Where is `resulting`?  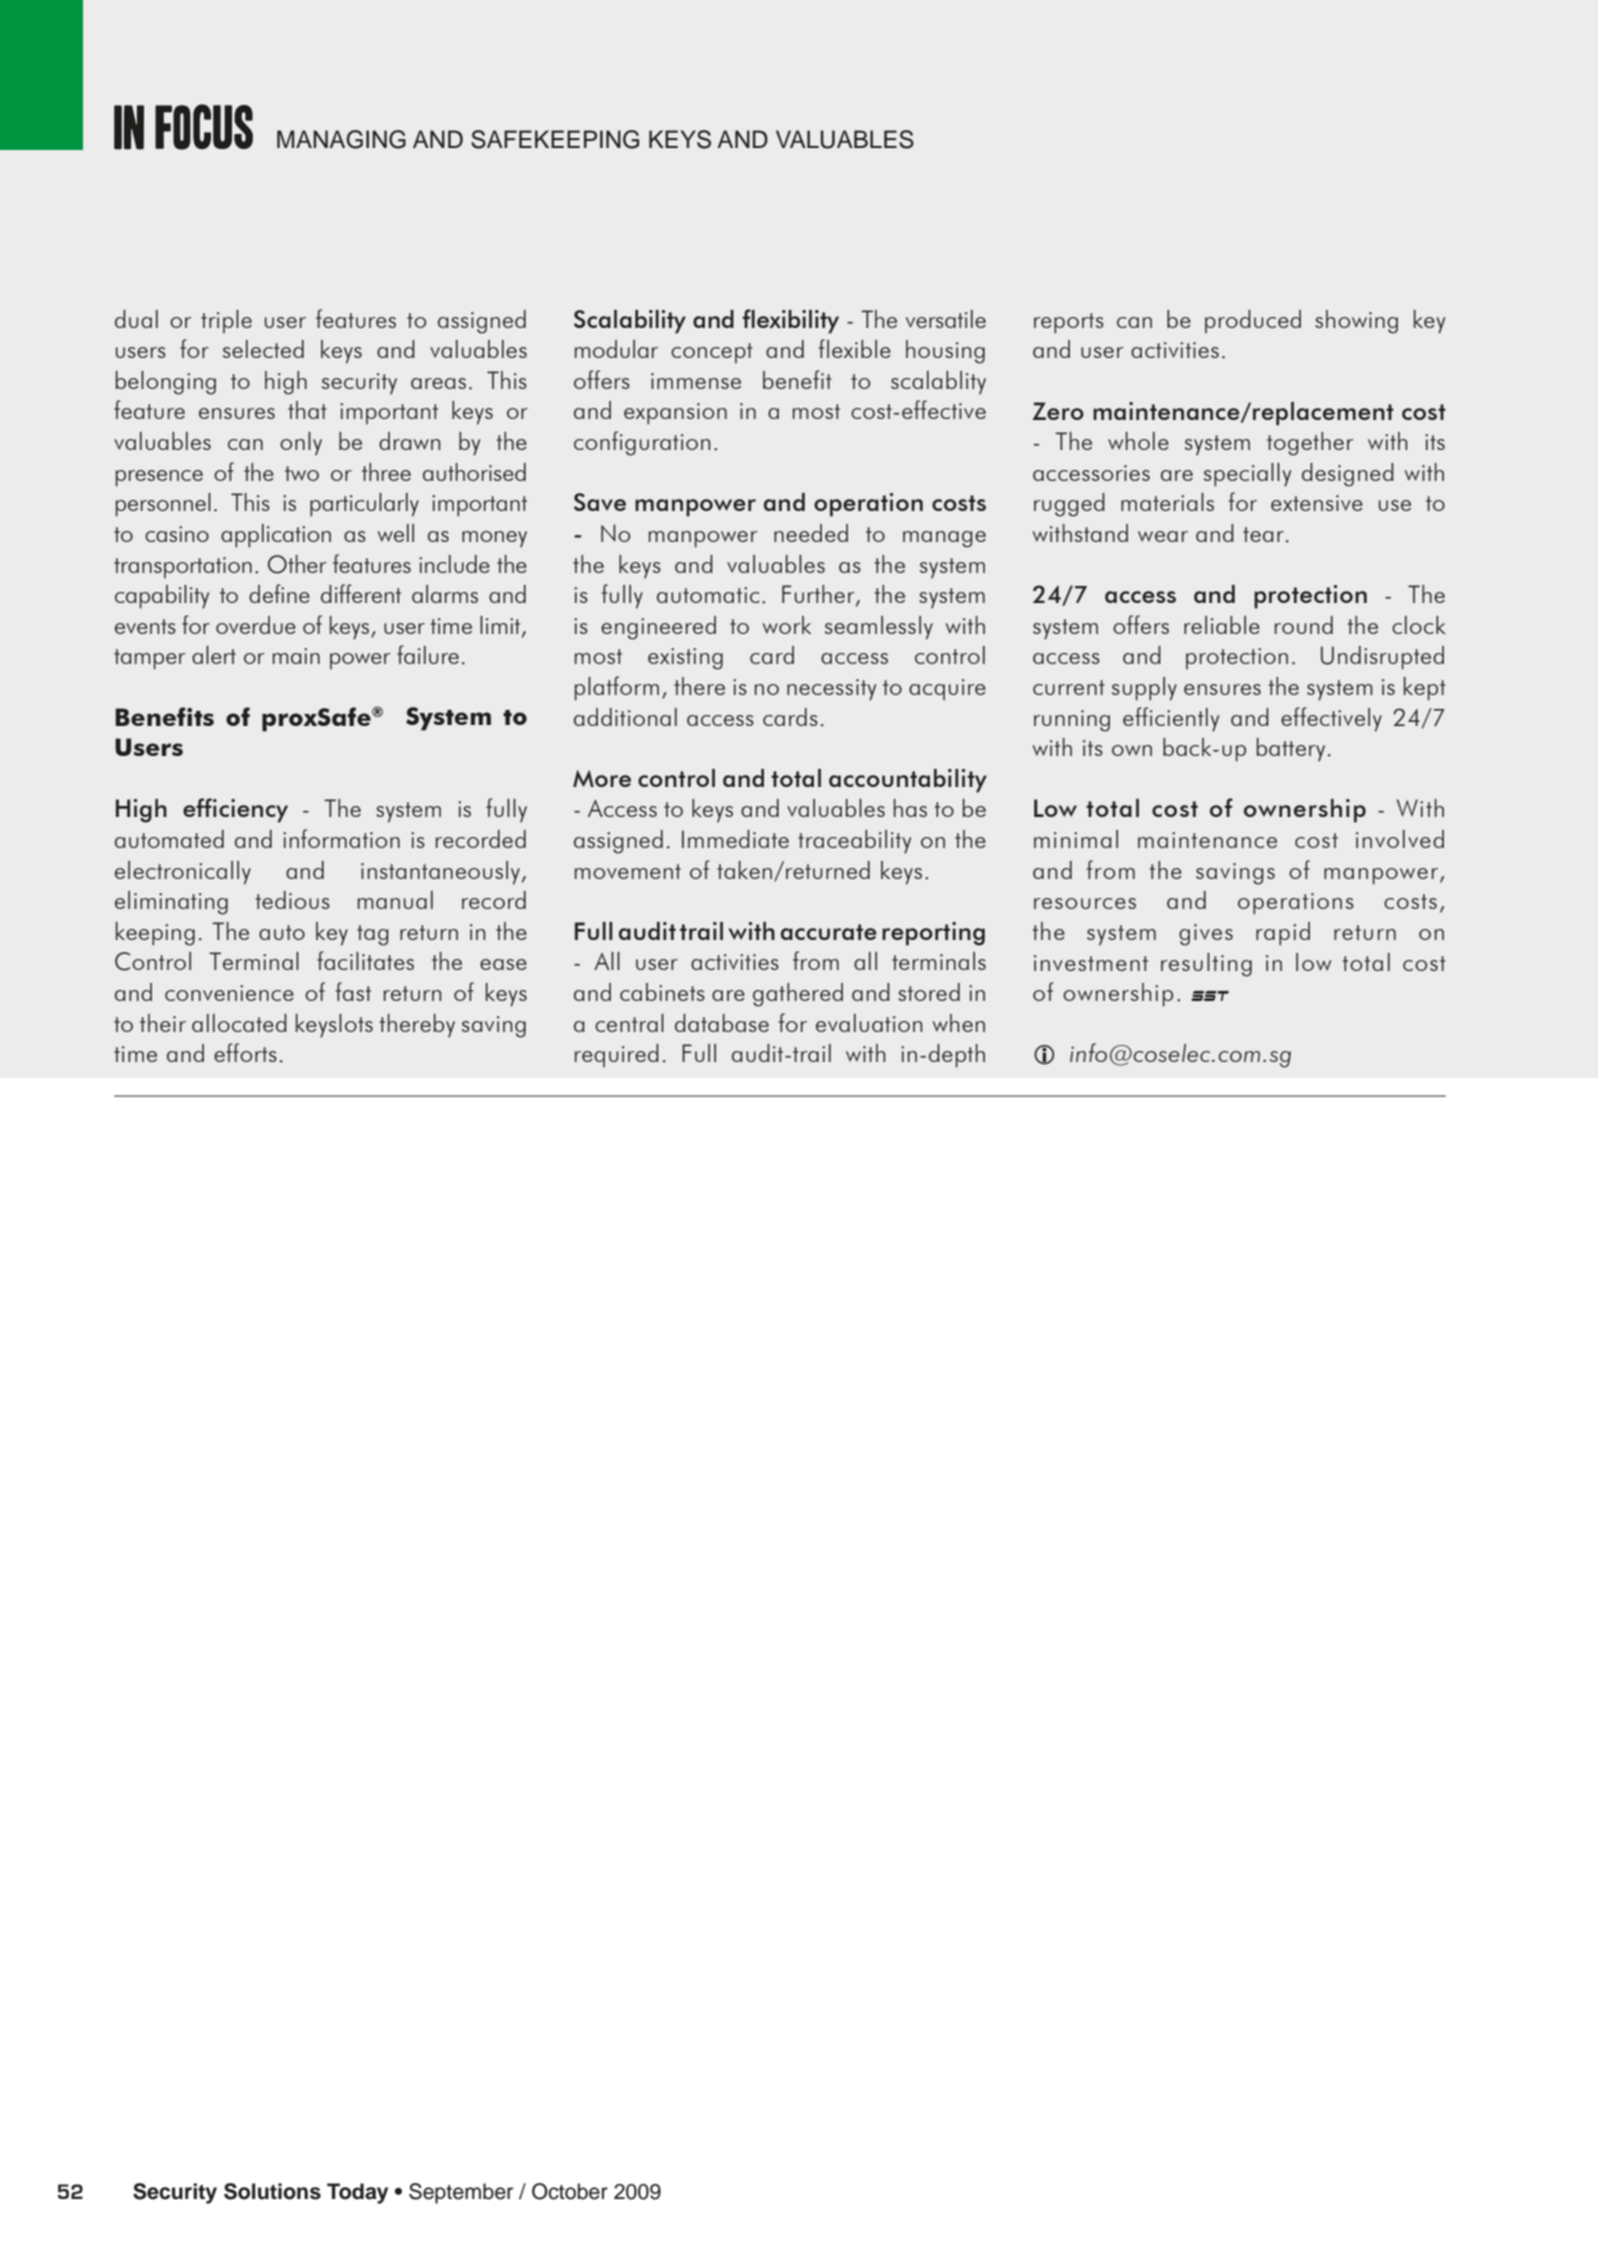
resulting is located at coordinates (1206, 965).
